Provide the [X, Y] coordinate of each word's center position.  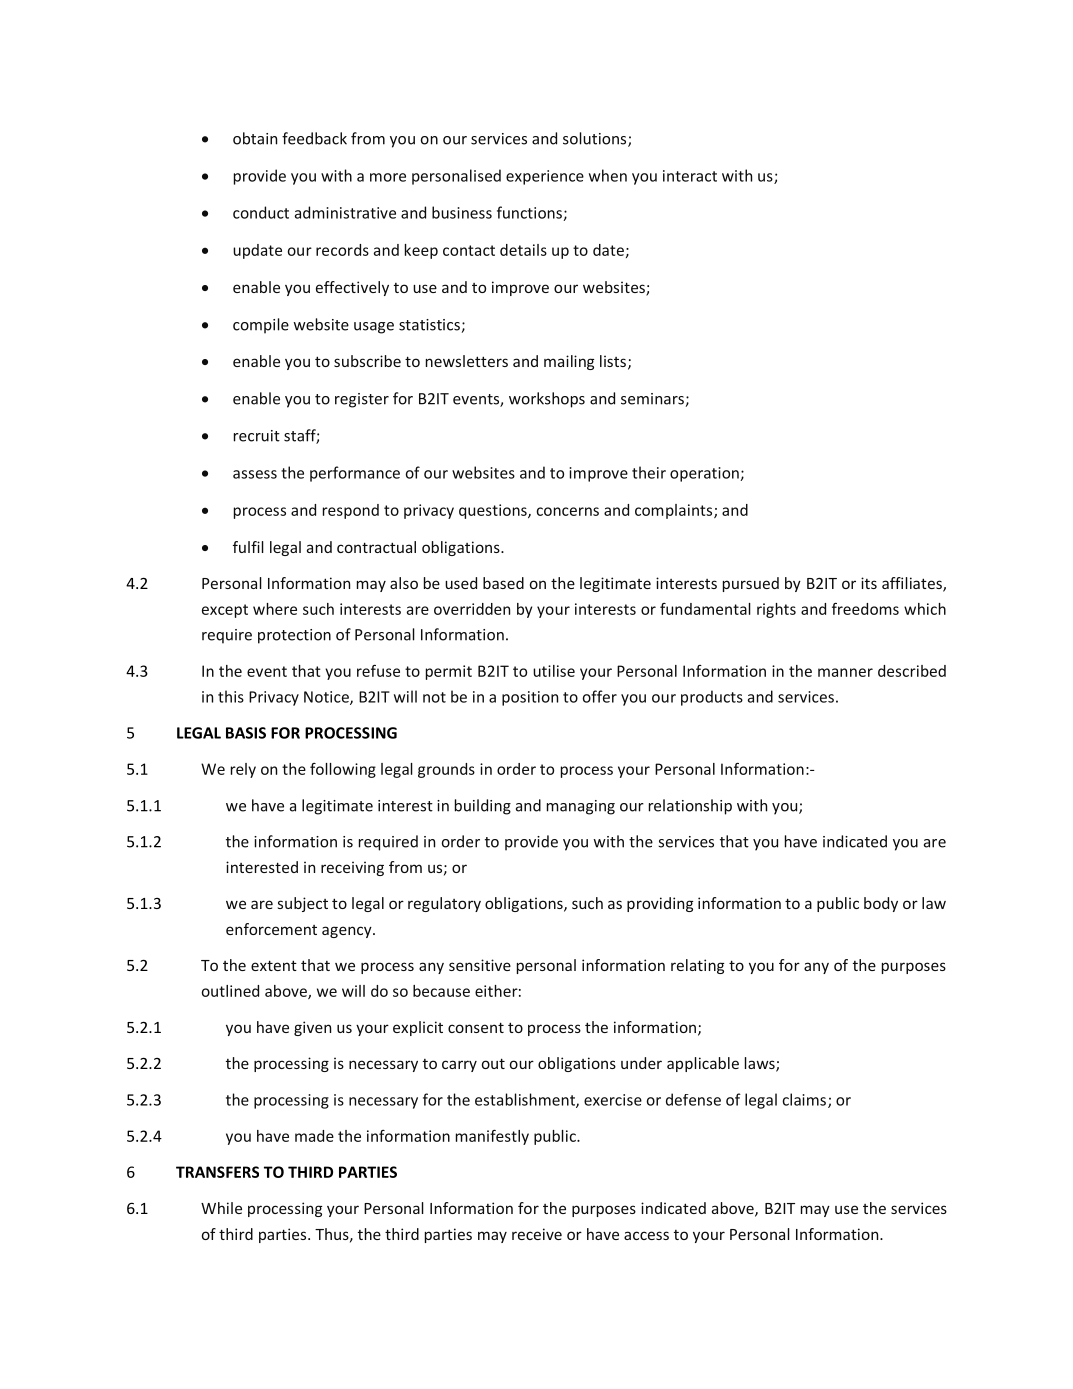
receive [537, 1234]
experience [545, 177]
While [221, 1208]
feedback [314, 138]
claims [804, 1099]
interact [690, 176]
